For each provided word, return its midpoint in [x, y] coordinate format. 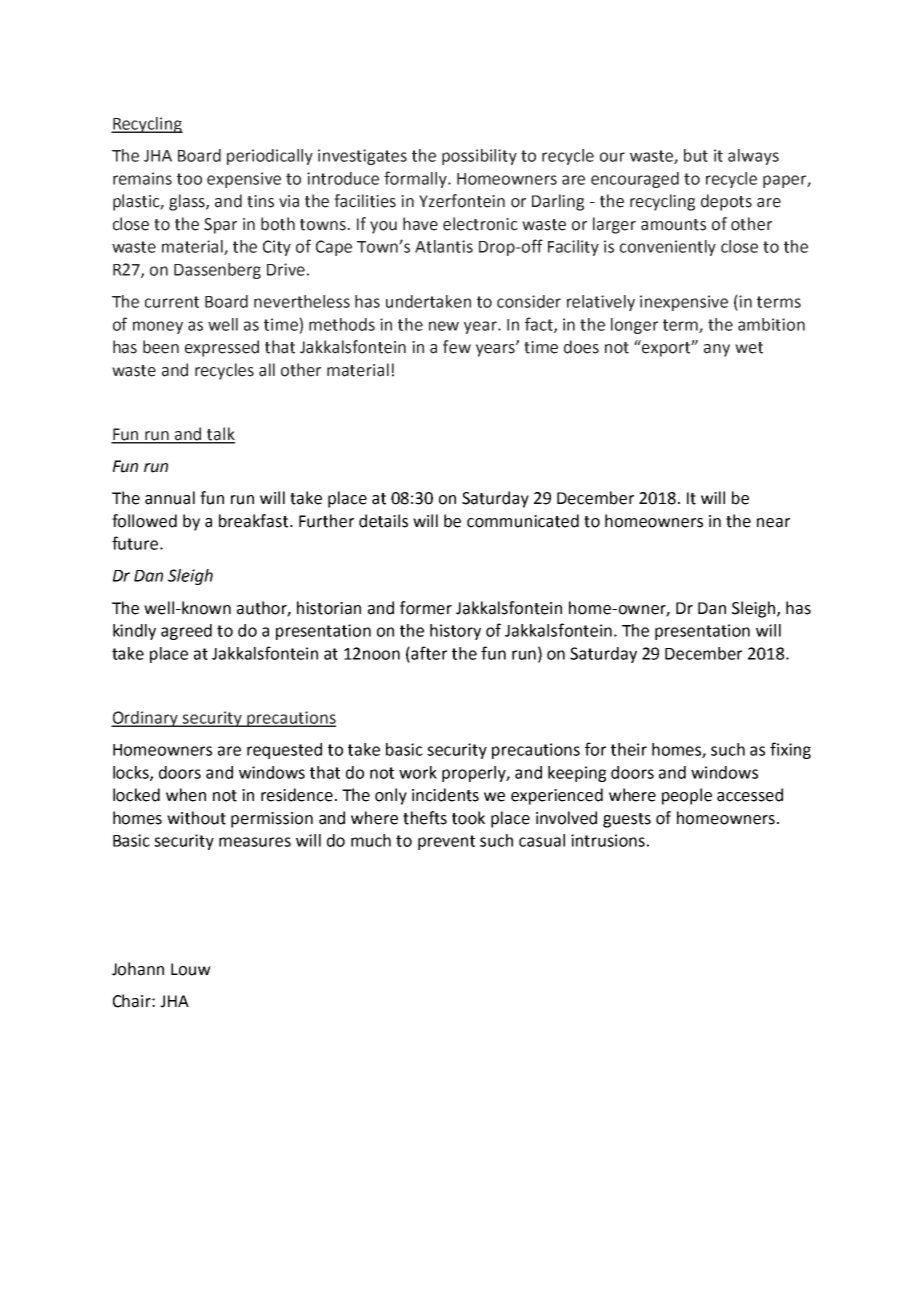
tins [260, 201]
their [629, 749]
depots [726, 202]
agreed [186, 632]
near [773, 523]
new [444, 326]
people [687, 796]
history [455, 632]
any [717, 350]
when [186, 795]
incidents [445, 795]
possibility [479, 157]
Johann [138, 969]
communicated [523, 521]
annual [170, 498]
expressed [222, 348]
